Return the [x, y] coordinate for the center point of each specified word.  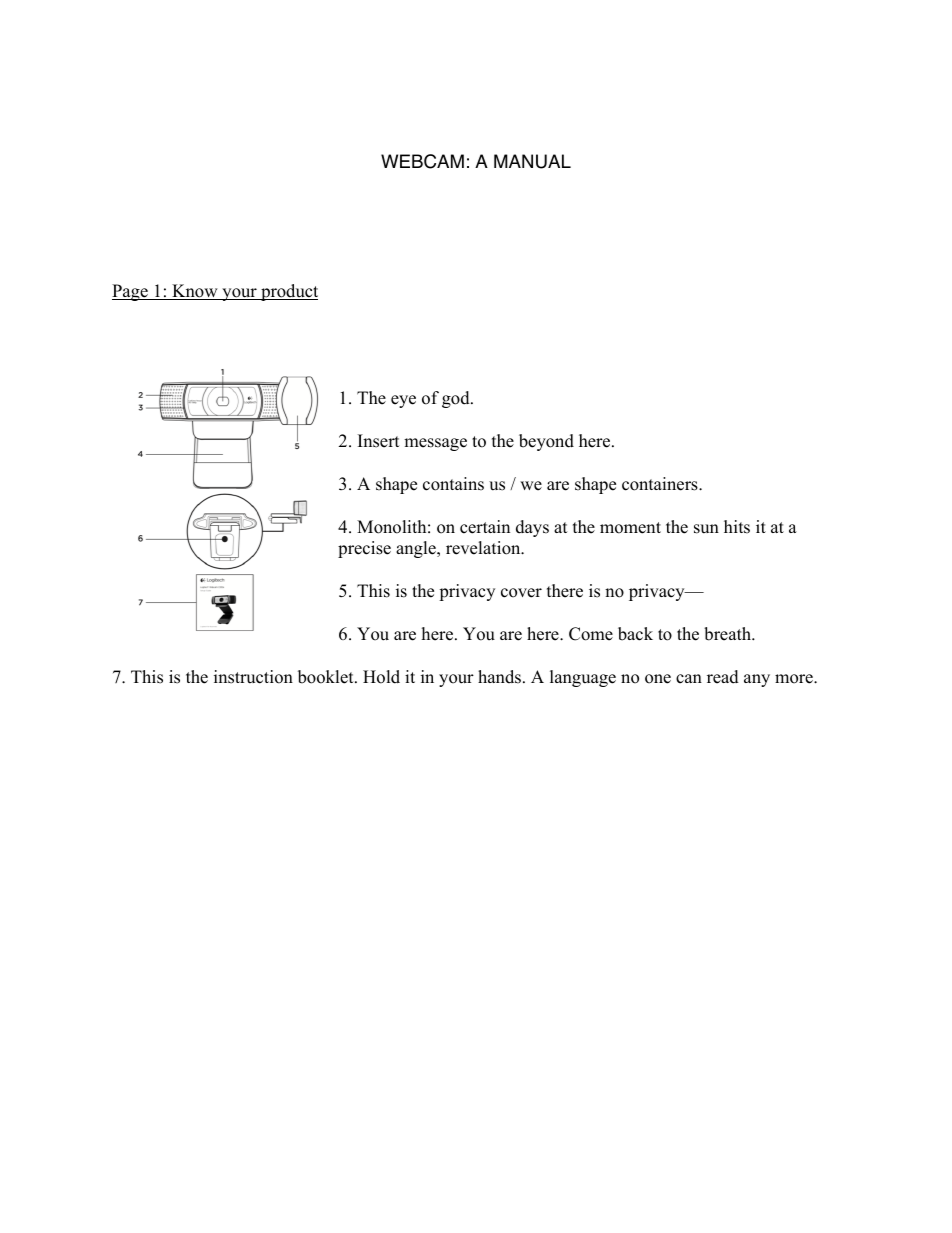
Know [195, 292]
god [457, 399]
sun [706, 529]
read [723, 677]
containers [661, 484]
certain [485, 527]
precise [364, 549]
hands [499, 677]
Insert [379, 441]
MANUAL [532, 161]
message [435, 444]
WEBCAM [422, 161]
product [288, 292]
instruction [253, 677]
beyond [546, 442]
